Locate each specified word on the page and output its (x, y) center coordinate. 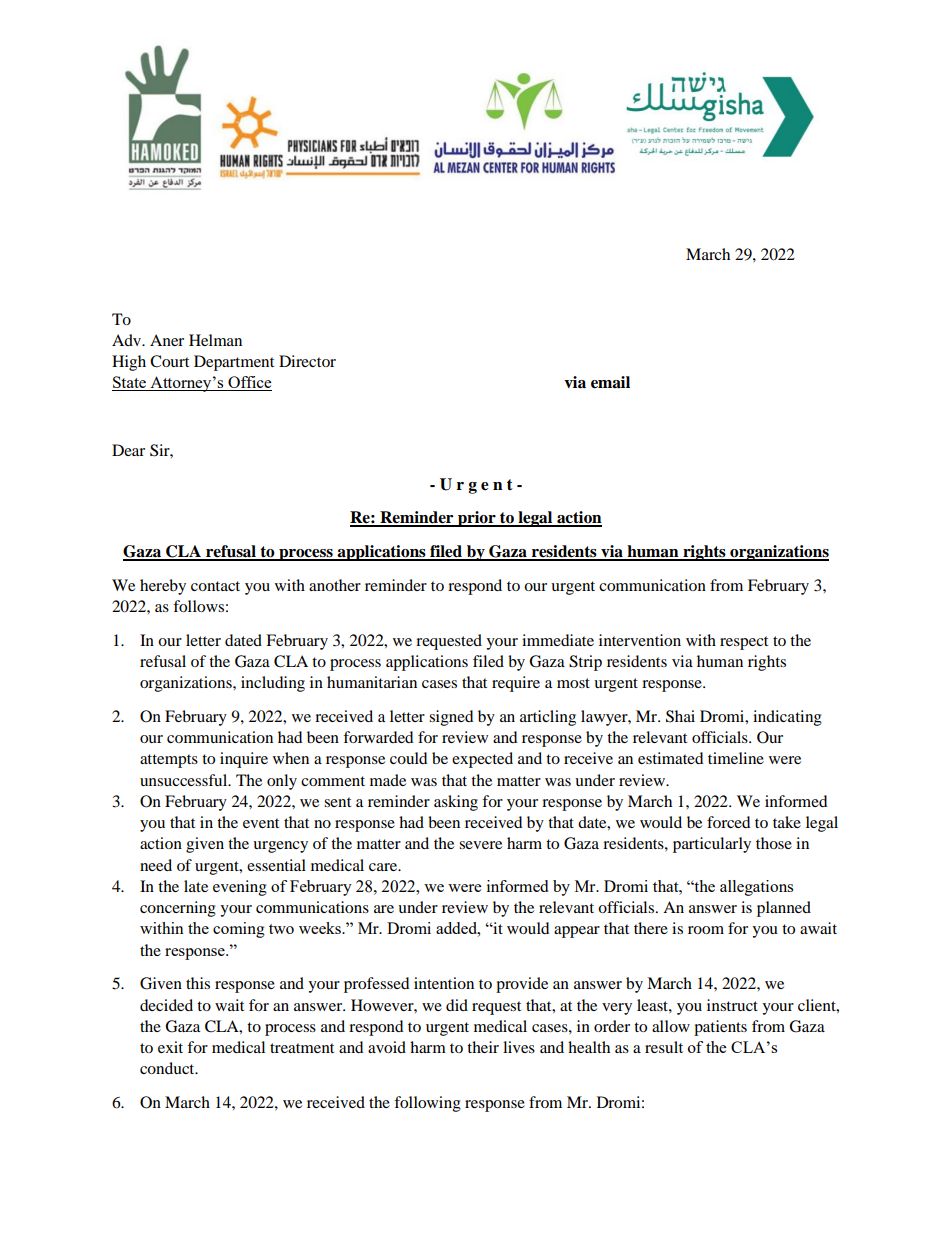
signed (451, 718)
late (196, 886)
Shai (680, 716)
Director (307, 361)
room (706, 930)
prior (477, 519)
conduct (168, 1068)
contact (215, 586)
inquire (244, 760)
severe (480, 845)
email (610, 382)
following (427, 1104)
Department (234, 363)
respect (744, 643)
